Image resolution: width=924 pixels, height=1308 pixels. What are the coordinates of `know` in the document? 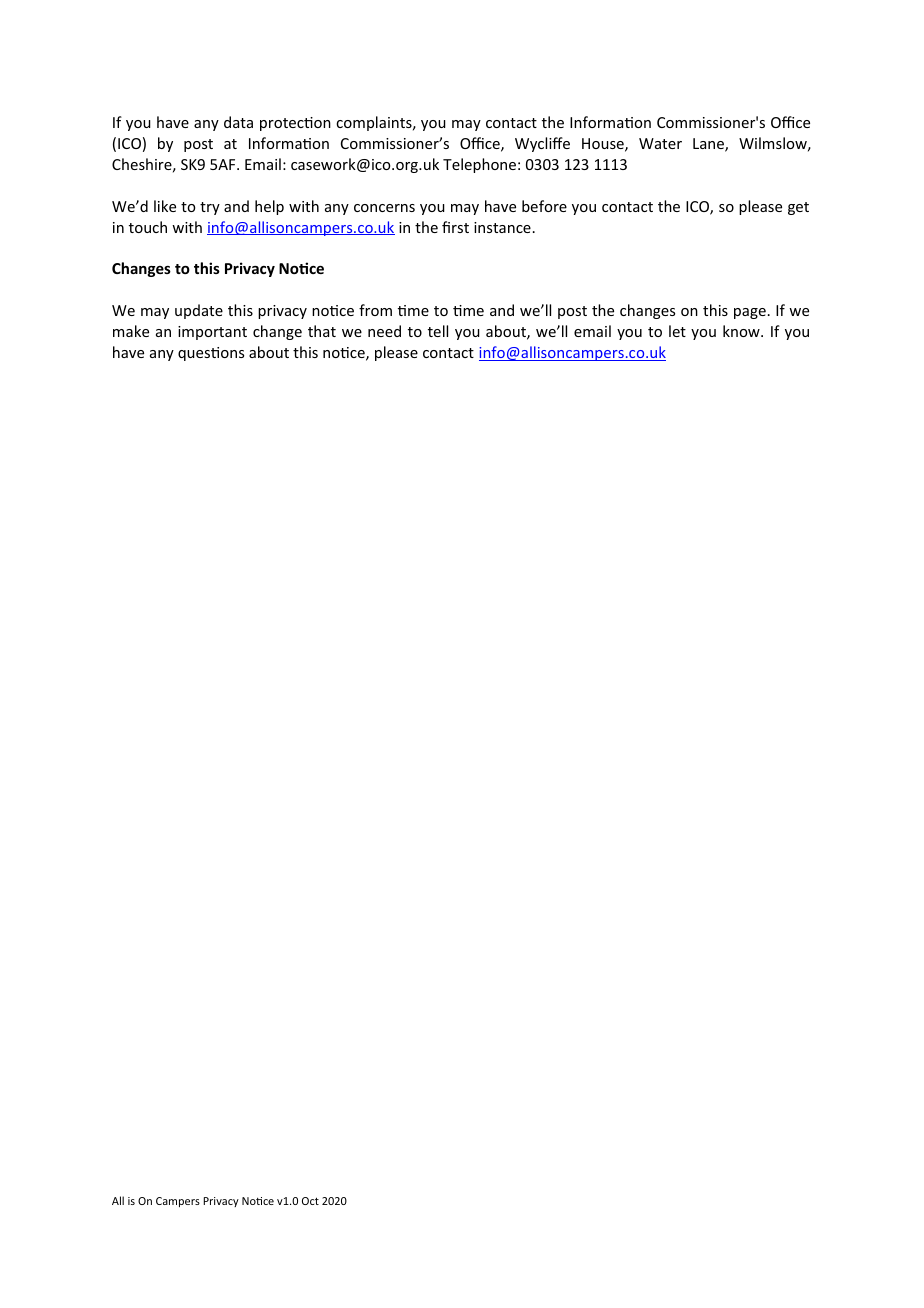 It's located at (742, 331).
